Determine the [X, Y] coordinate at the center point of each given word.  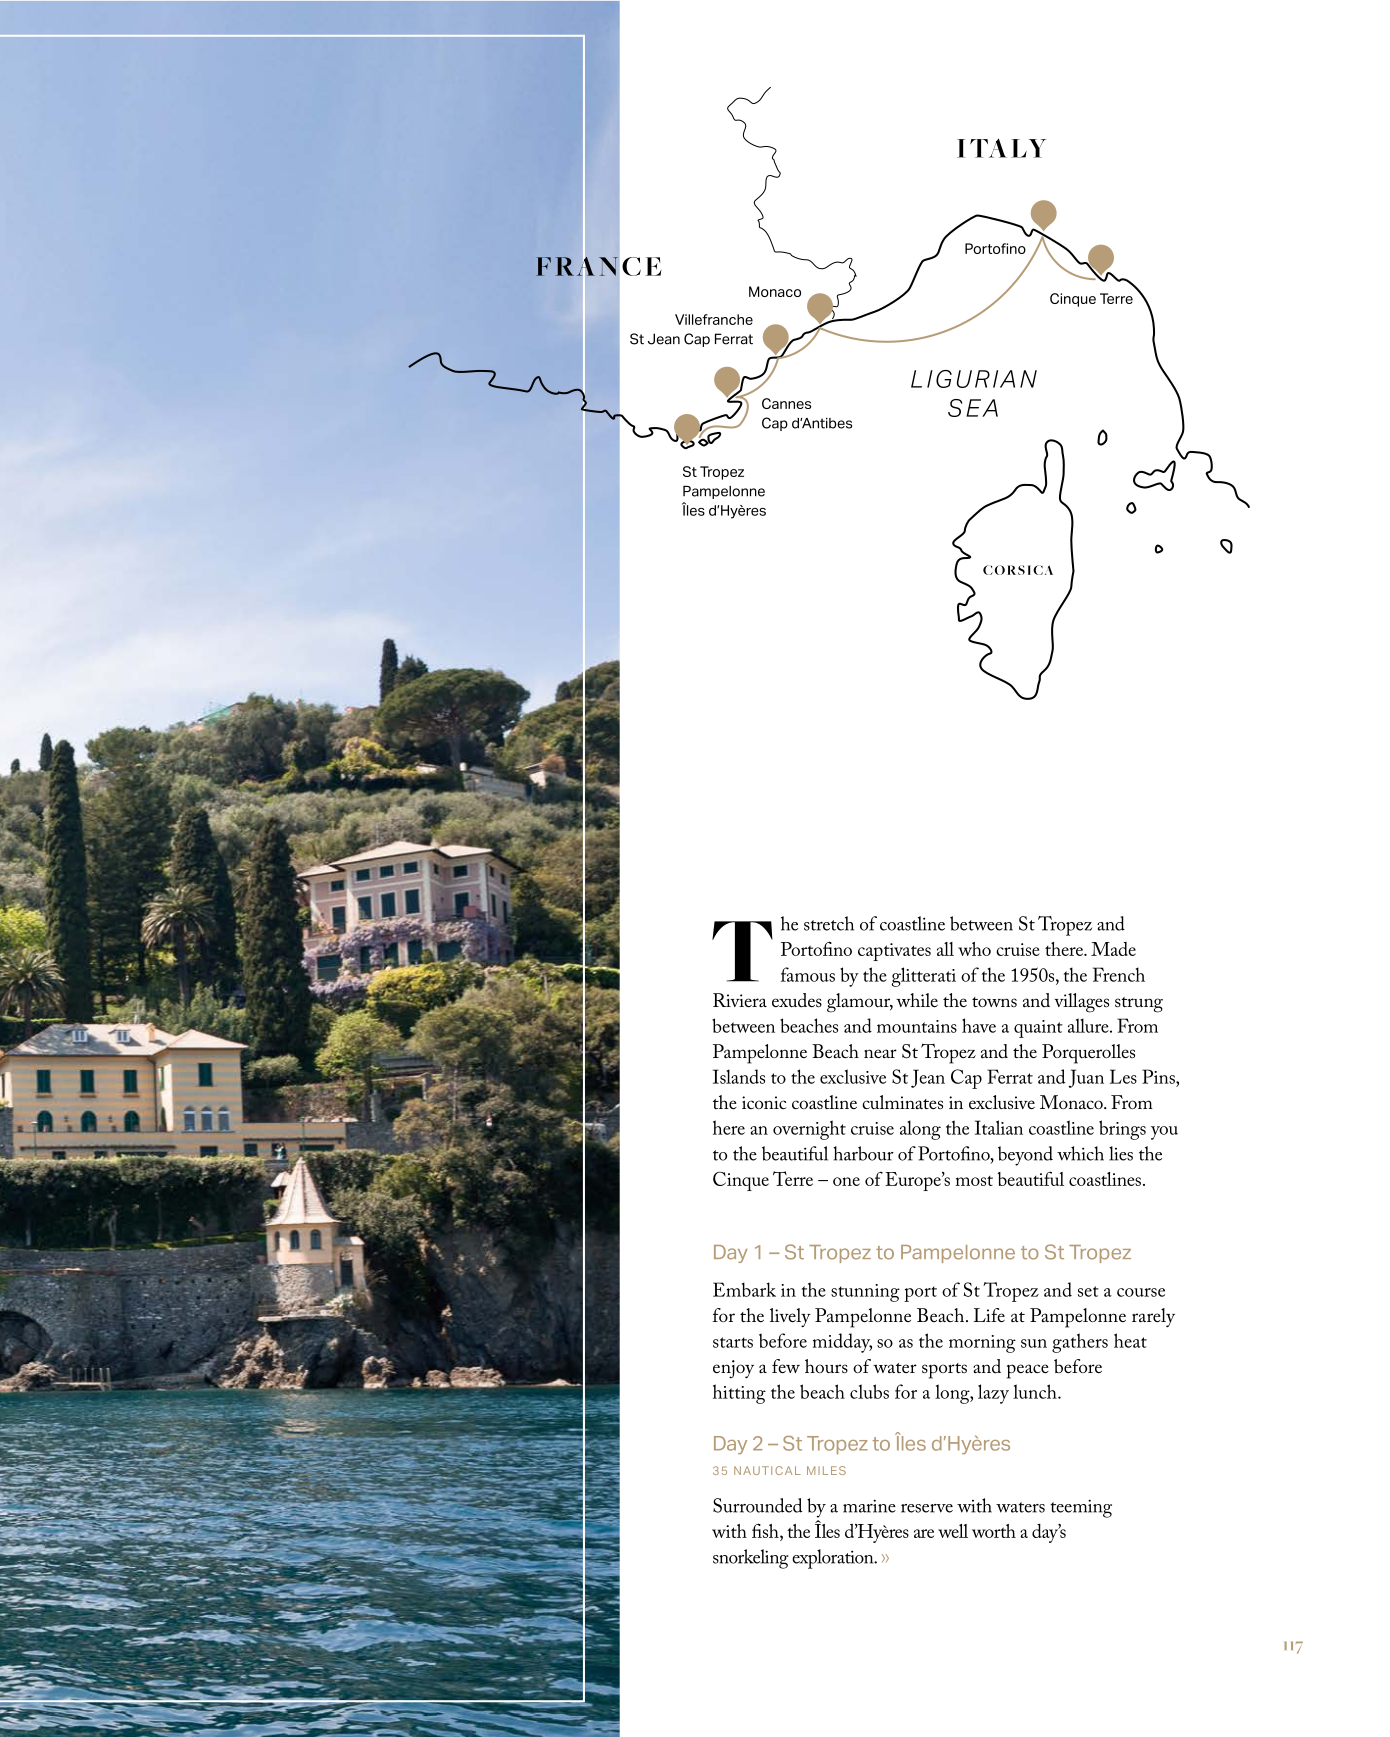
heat [1130, 1340]
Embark [744, 1289]
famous [808, 974]
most [974, 1181]
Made [1113, 949]
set [1088, 1291]
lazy [993, 1394]
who [974, 949]
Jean [928, 1078]
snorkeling [751, 1559]
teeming [1081, 1508]
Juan [1086, 1078]
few [786, 1366]
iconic [764, 1102]
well [953, 1531]
